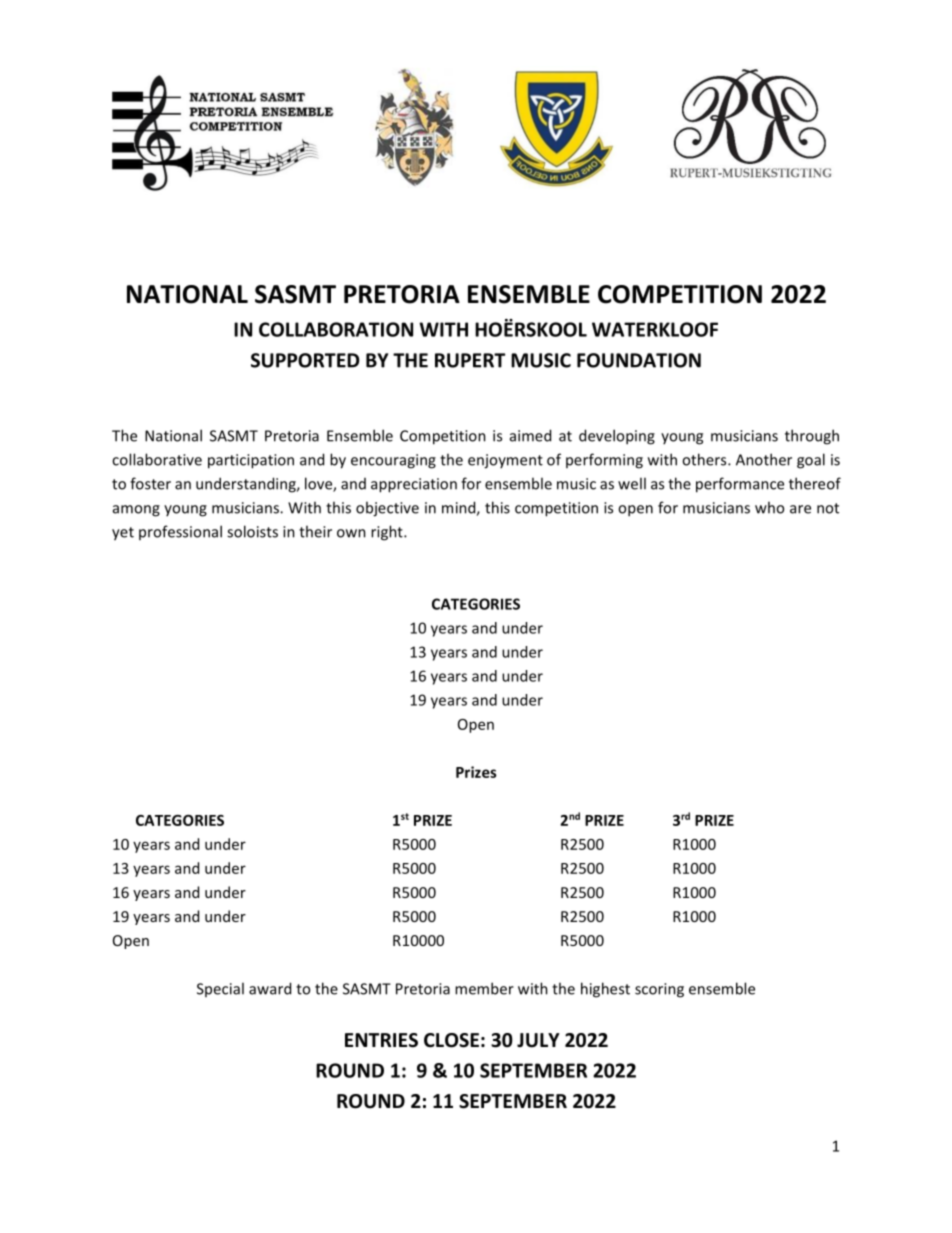  I want to click on scoring, so click(659, 990).
